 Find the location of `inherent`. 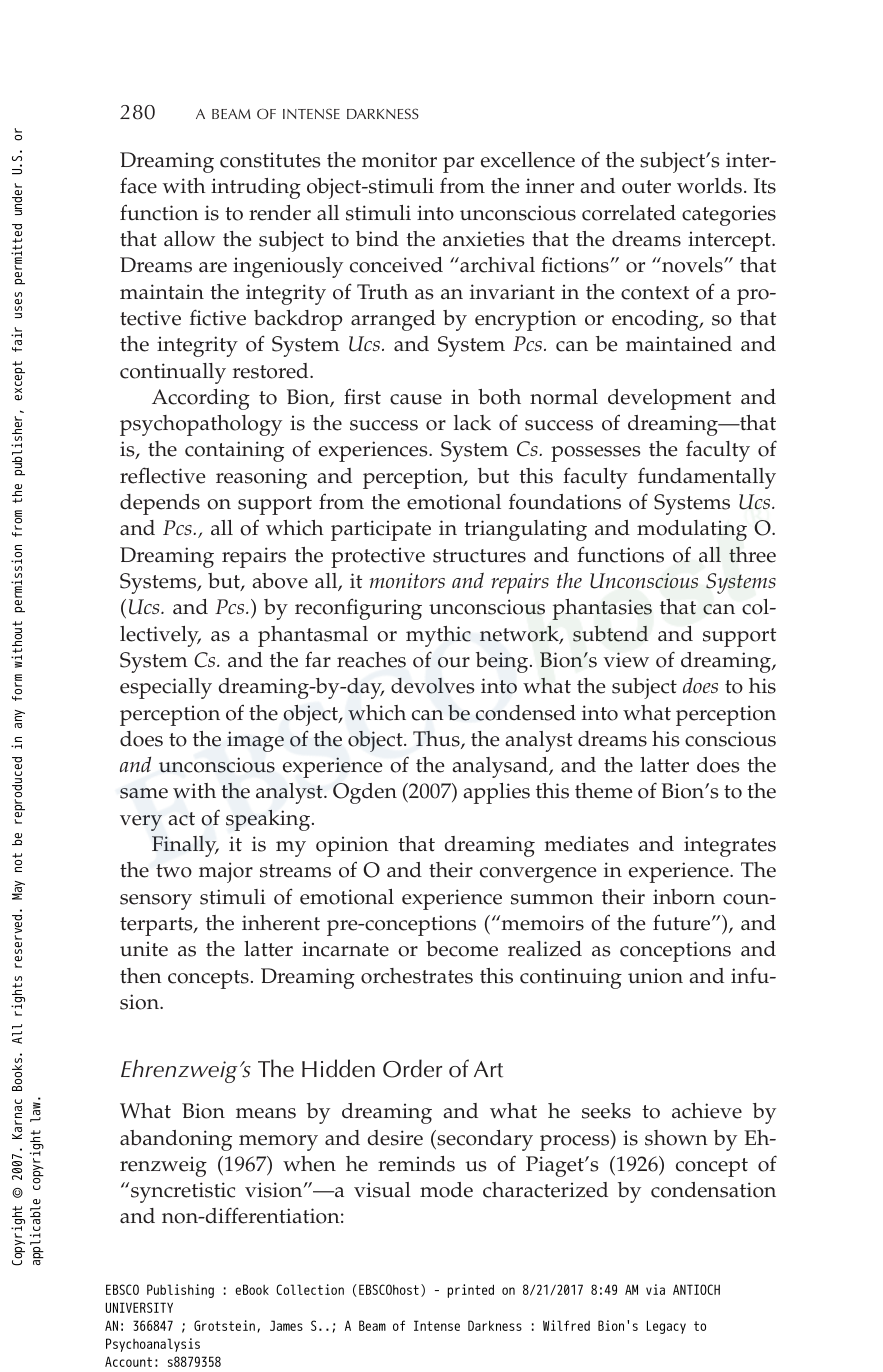

inherent is located at coordinates (281, 923).
